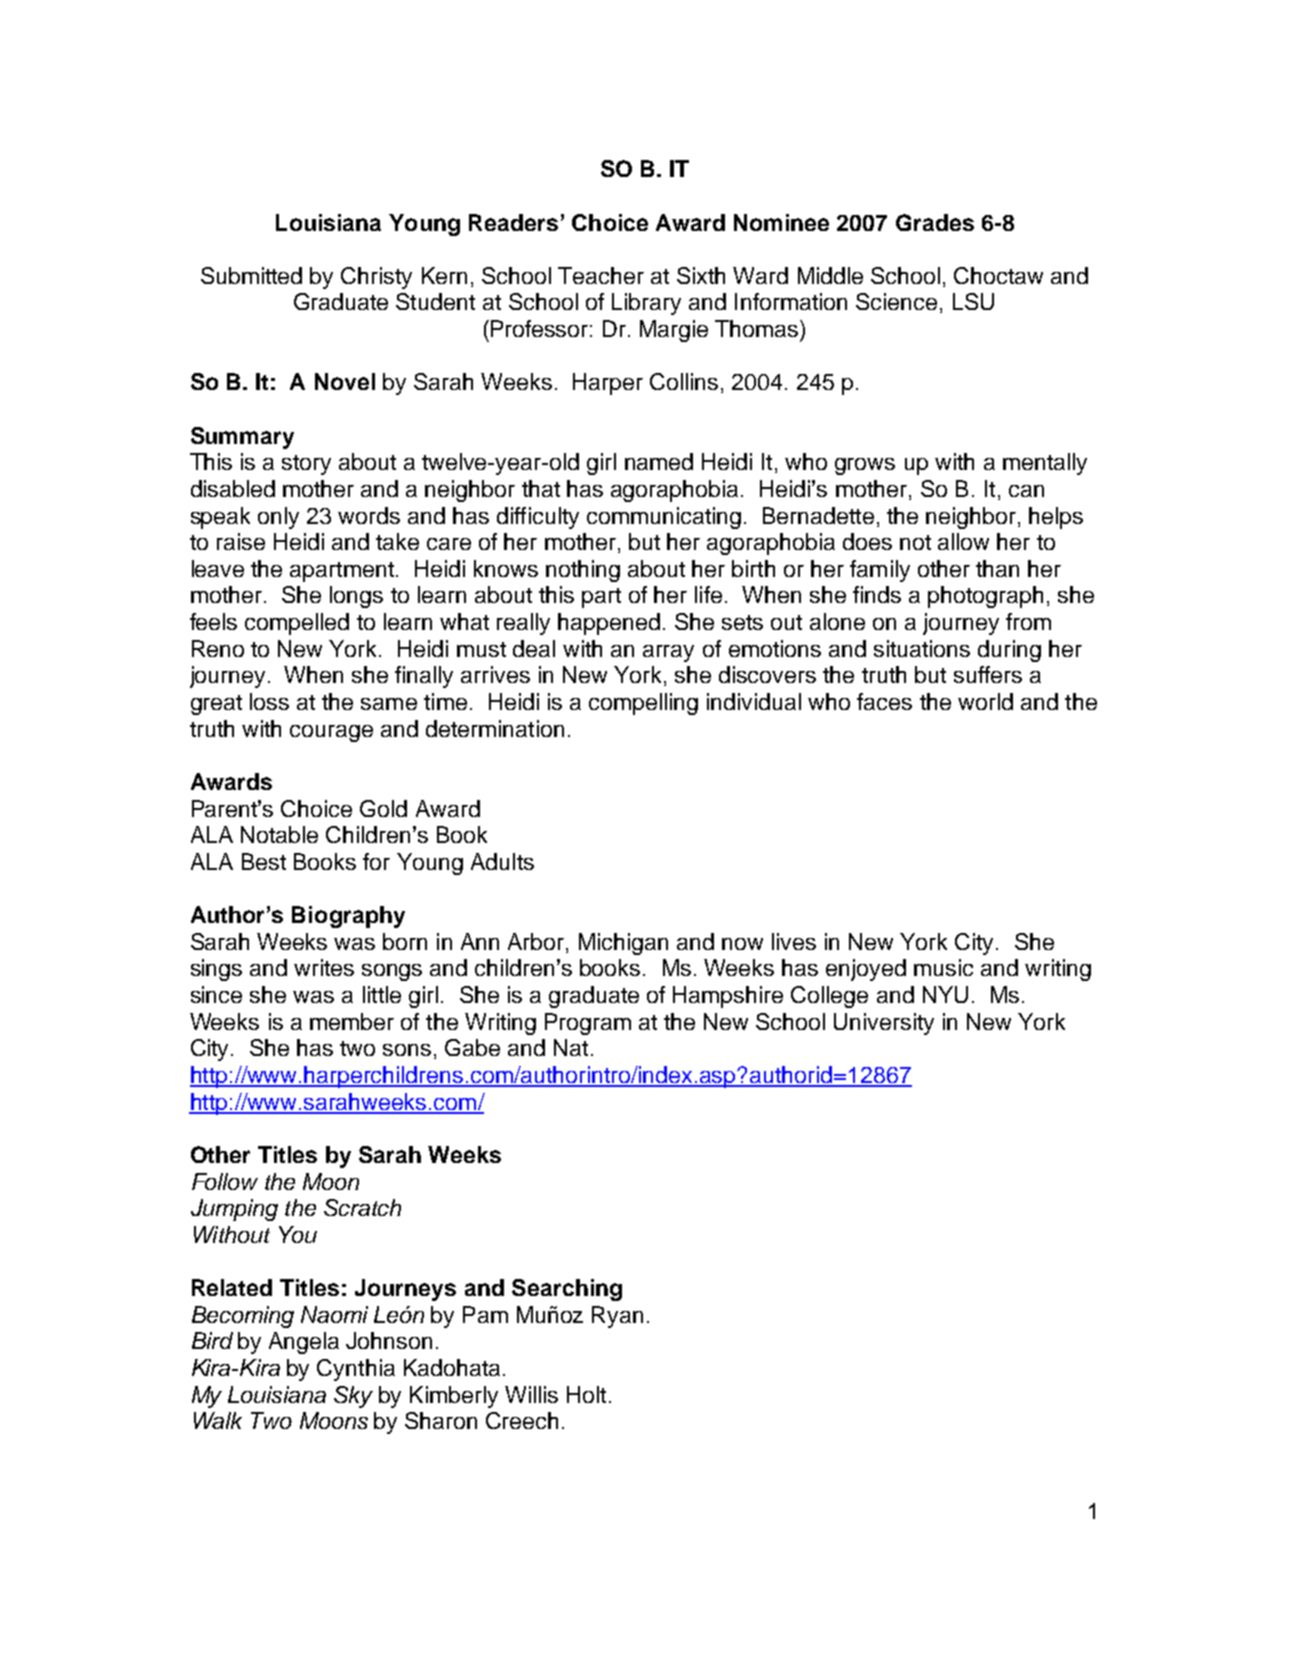 Image resolution: width=1289 pixels, height=1668 pixels. Describe the element at coordinates (601, 275) in the image. I see `Teacher` at that location.
